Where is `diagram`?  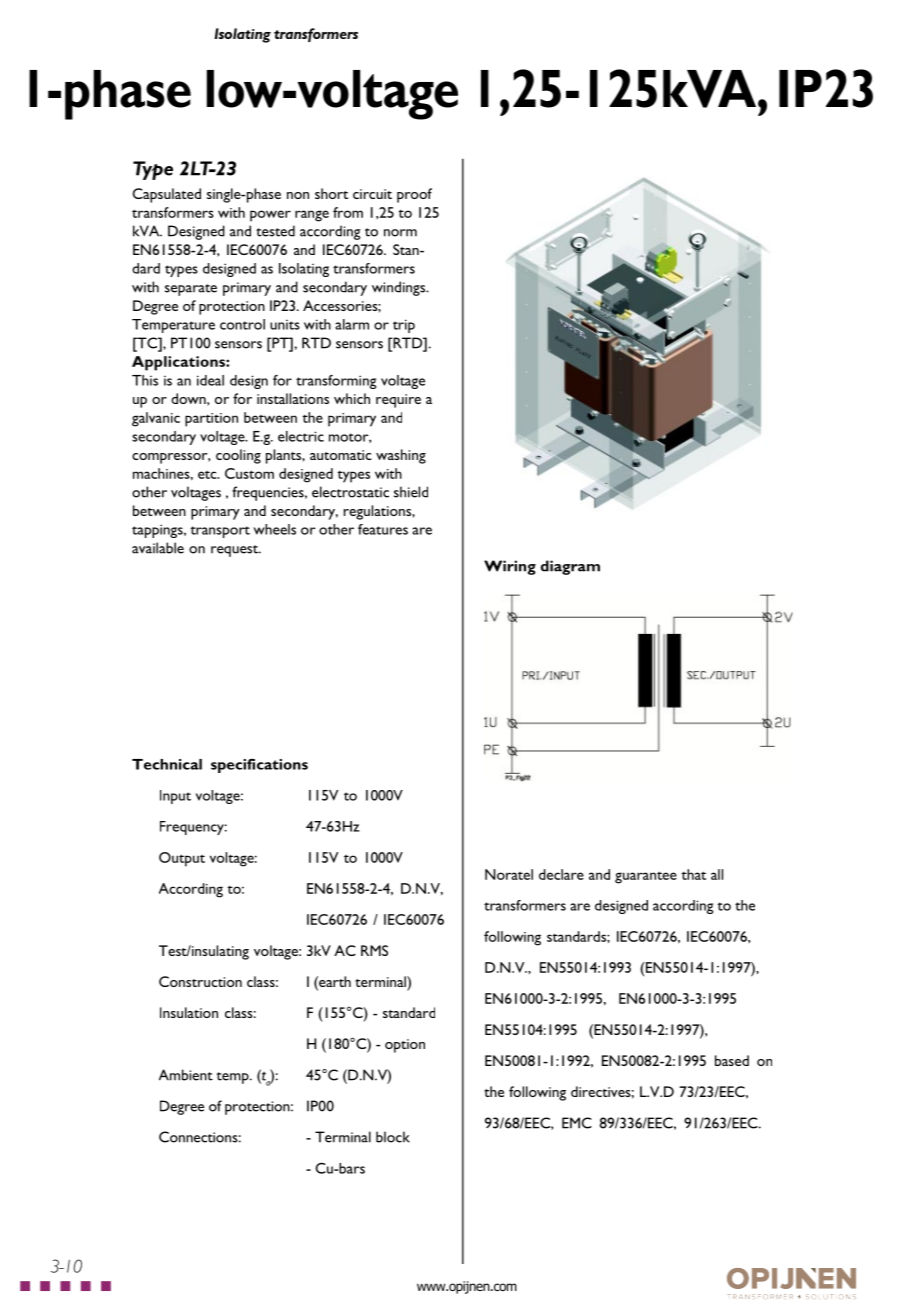
diagram is located at coordinates (570, 567).
